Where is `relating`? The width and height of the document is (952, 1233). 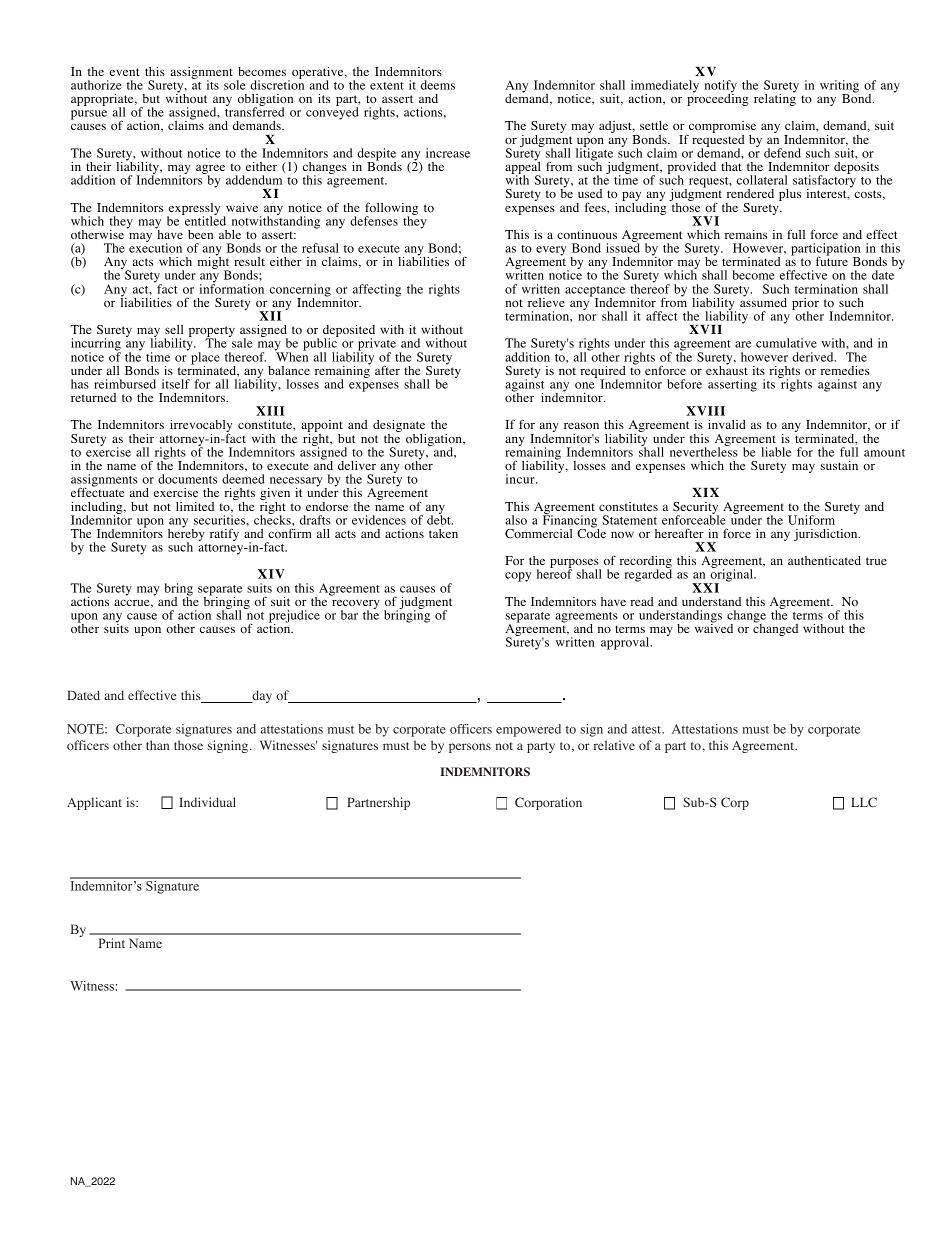 relating is located at coordinates (775, 99).
